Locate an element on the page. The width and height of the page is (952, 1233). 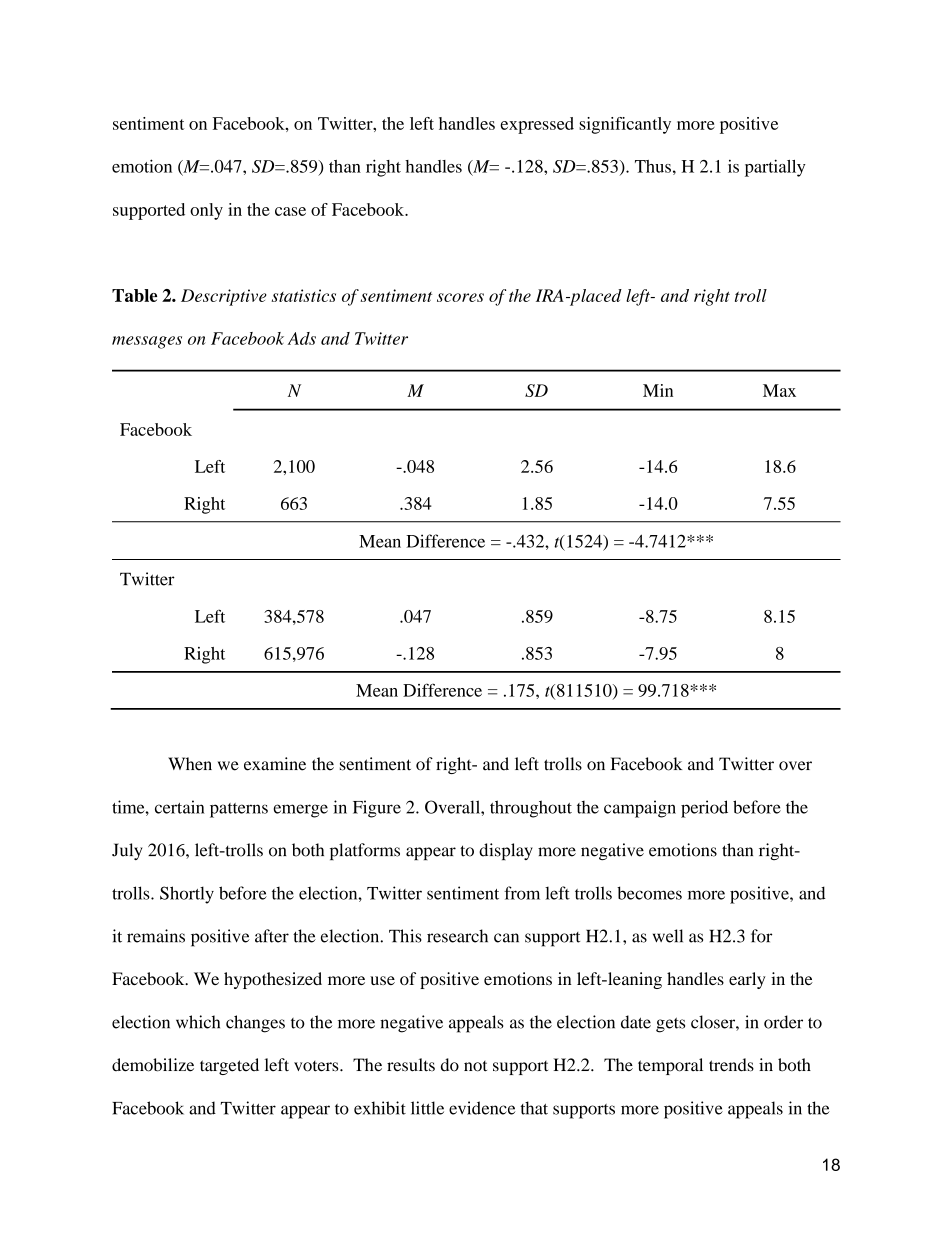
throughout is located at coordinates (531, 809).
